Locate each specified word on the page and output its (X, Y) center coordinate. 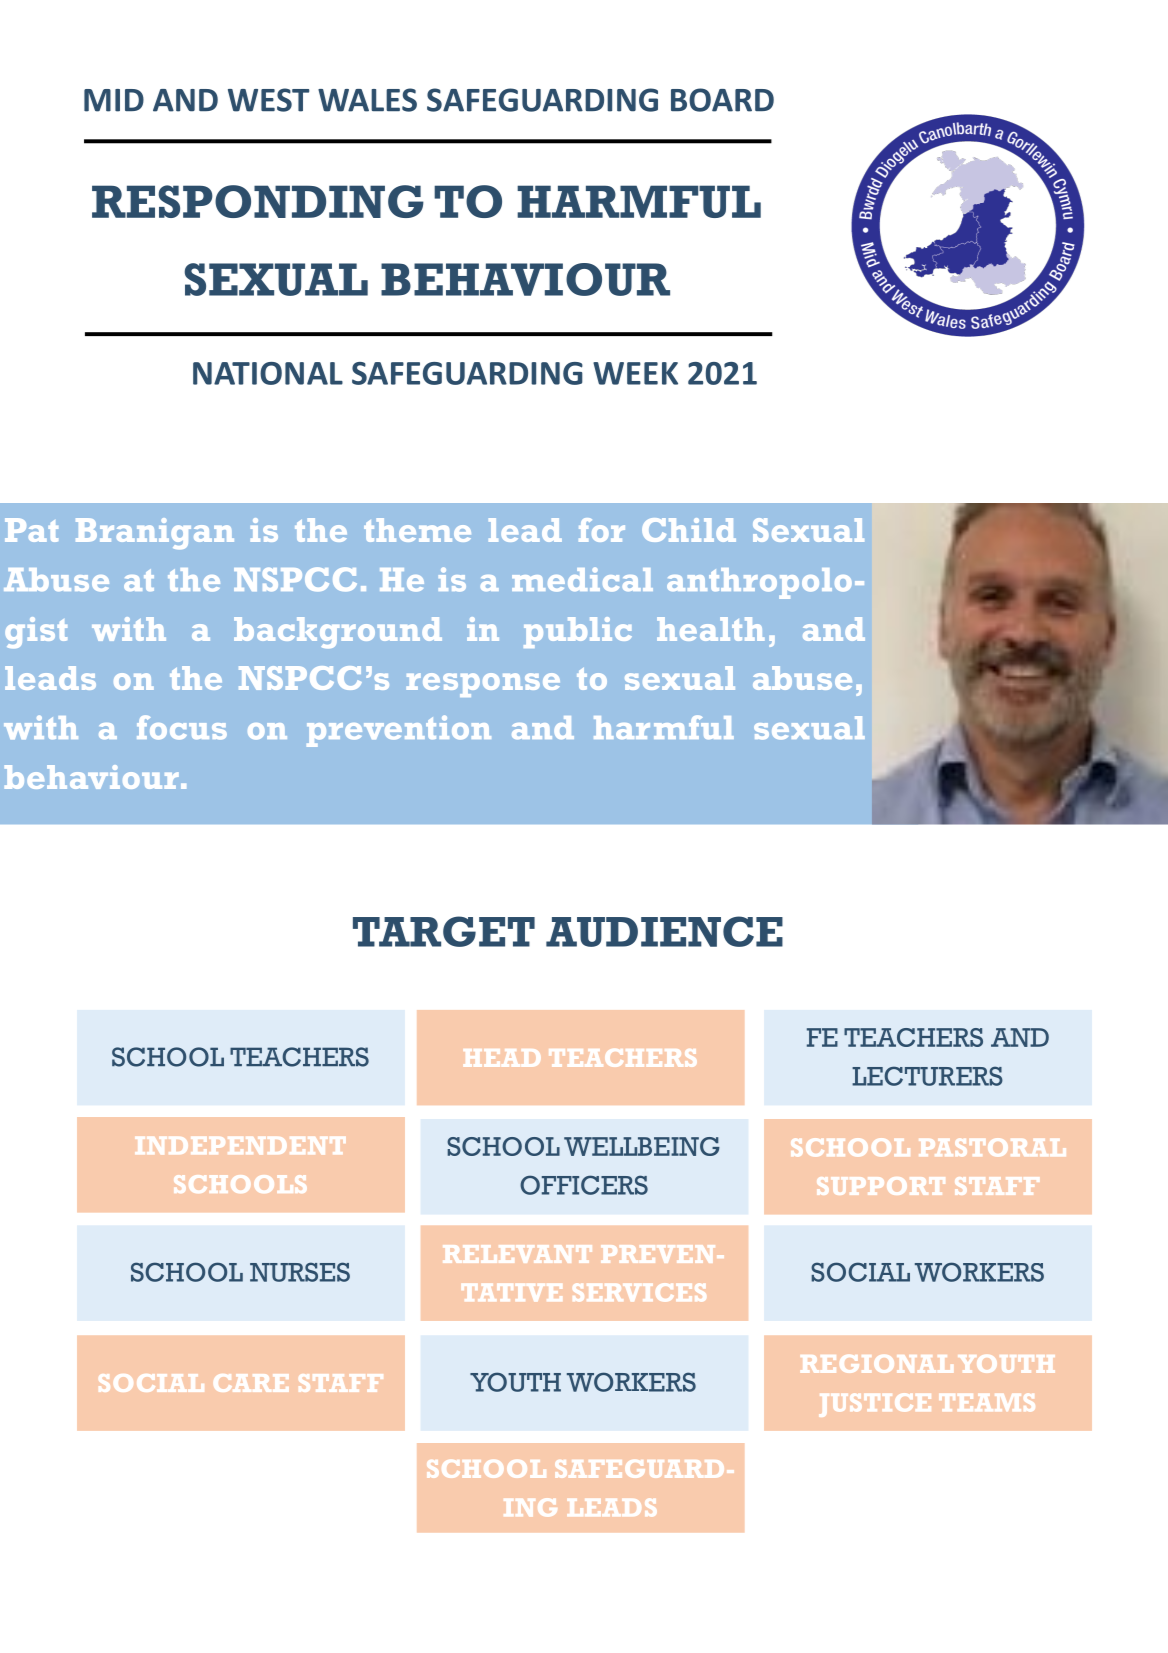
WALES (367, 100)
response (483, 685)
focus (182, 727)
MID (114, 100)
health (710, 629)
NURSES (300, 1272)
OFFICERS (584, 1185)
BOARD (722, 100)
